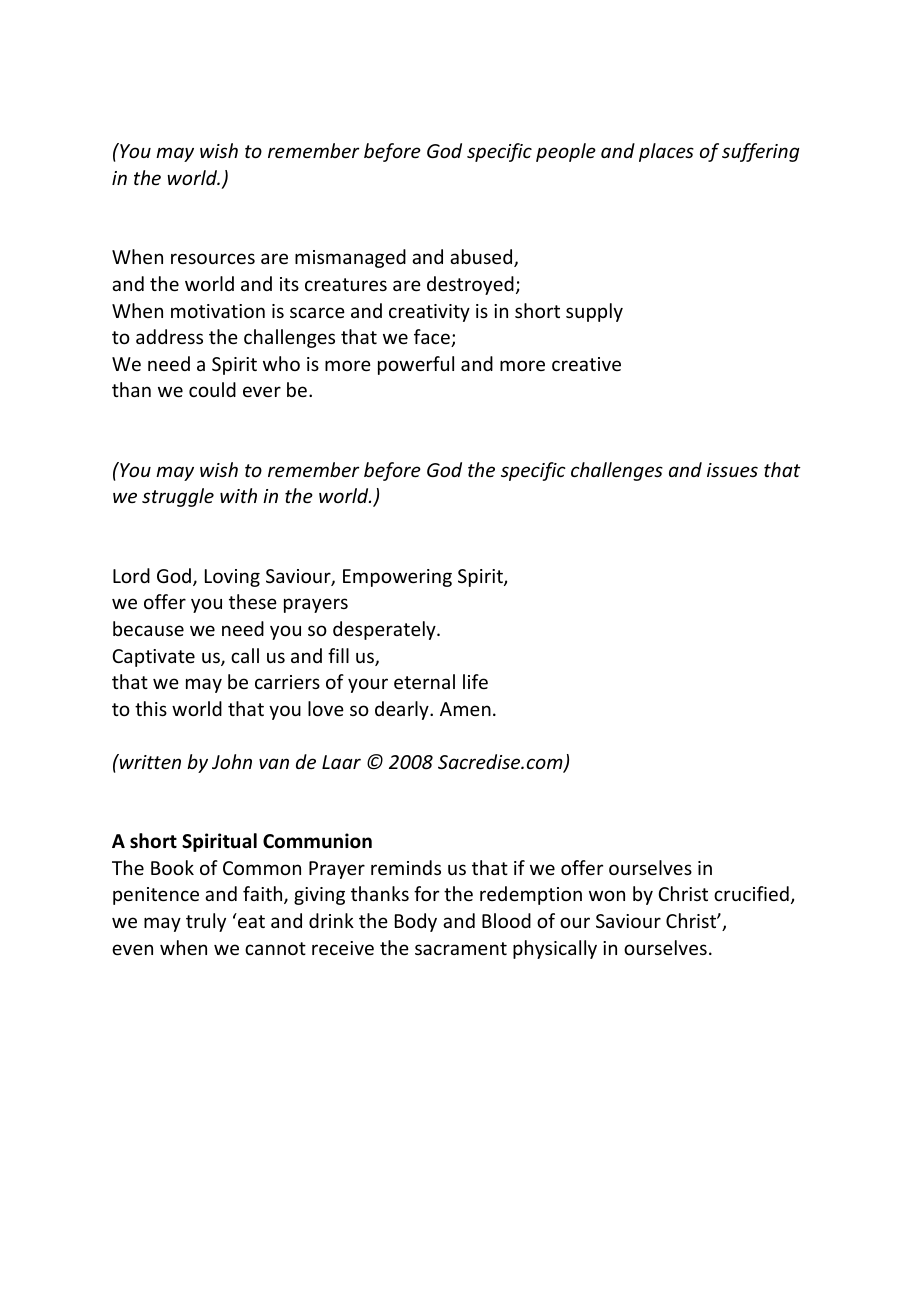 This document has height=1307, width=924. I want to click on eternal, so click(424, 681).
